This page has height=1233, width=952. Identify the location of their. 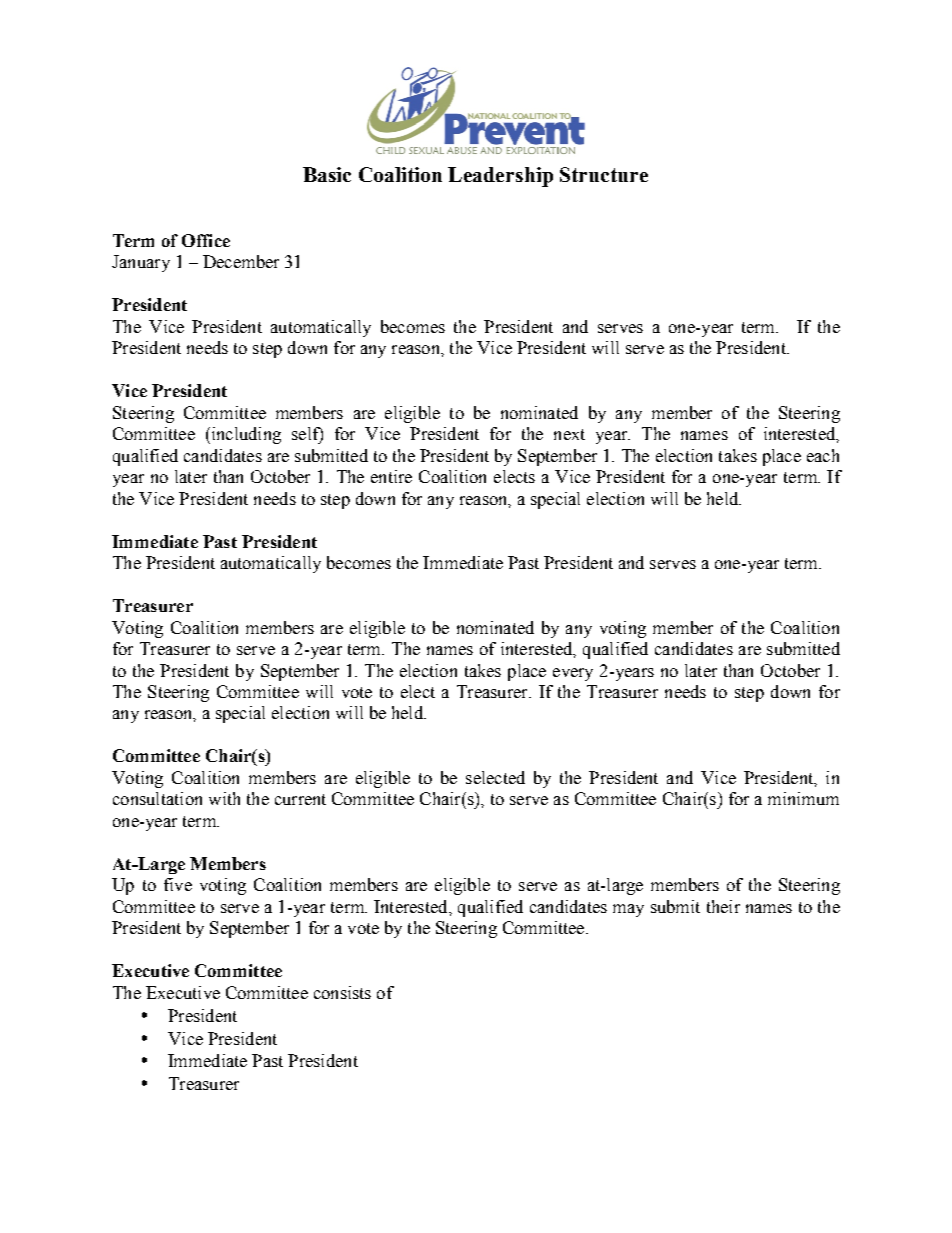
(723, 906).
